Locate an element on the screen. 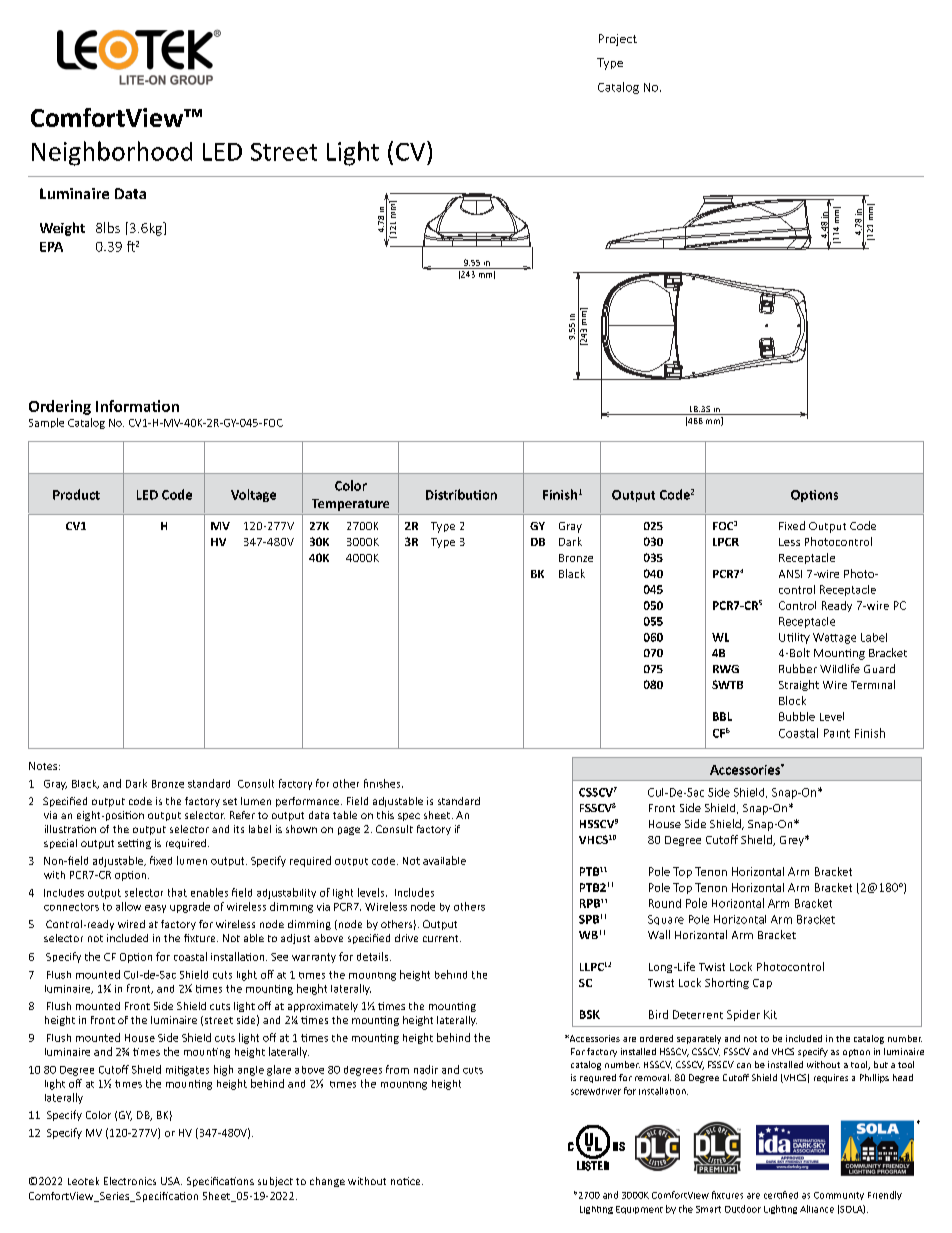  notice is located at coordinates (407, 1181).
